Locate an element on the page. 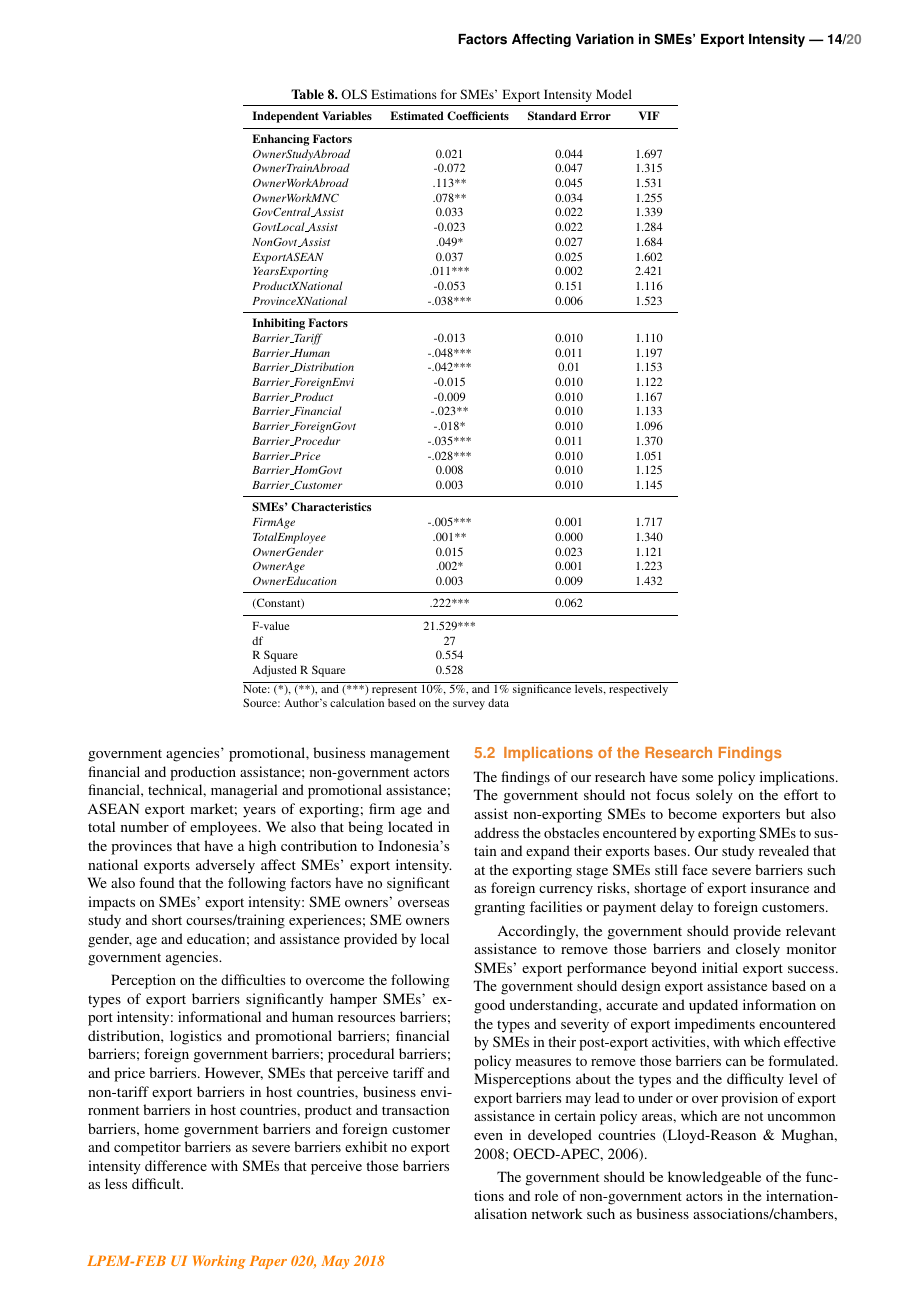  Coefficients is located at coordinates (478, 115).
